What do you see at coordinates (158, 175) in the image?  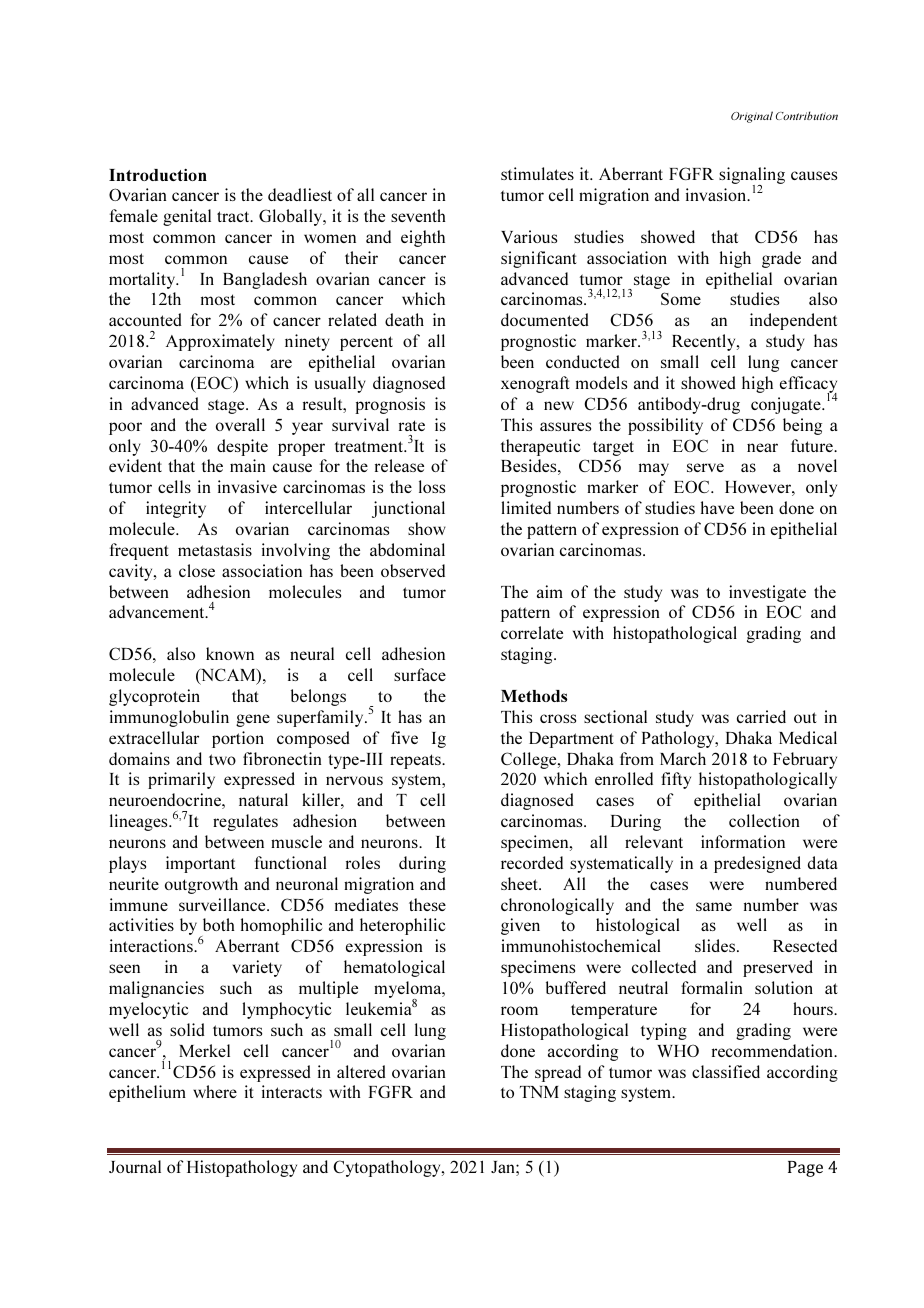 I see `Introduction` at bounding box center [158, 175].
